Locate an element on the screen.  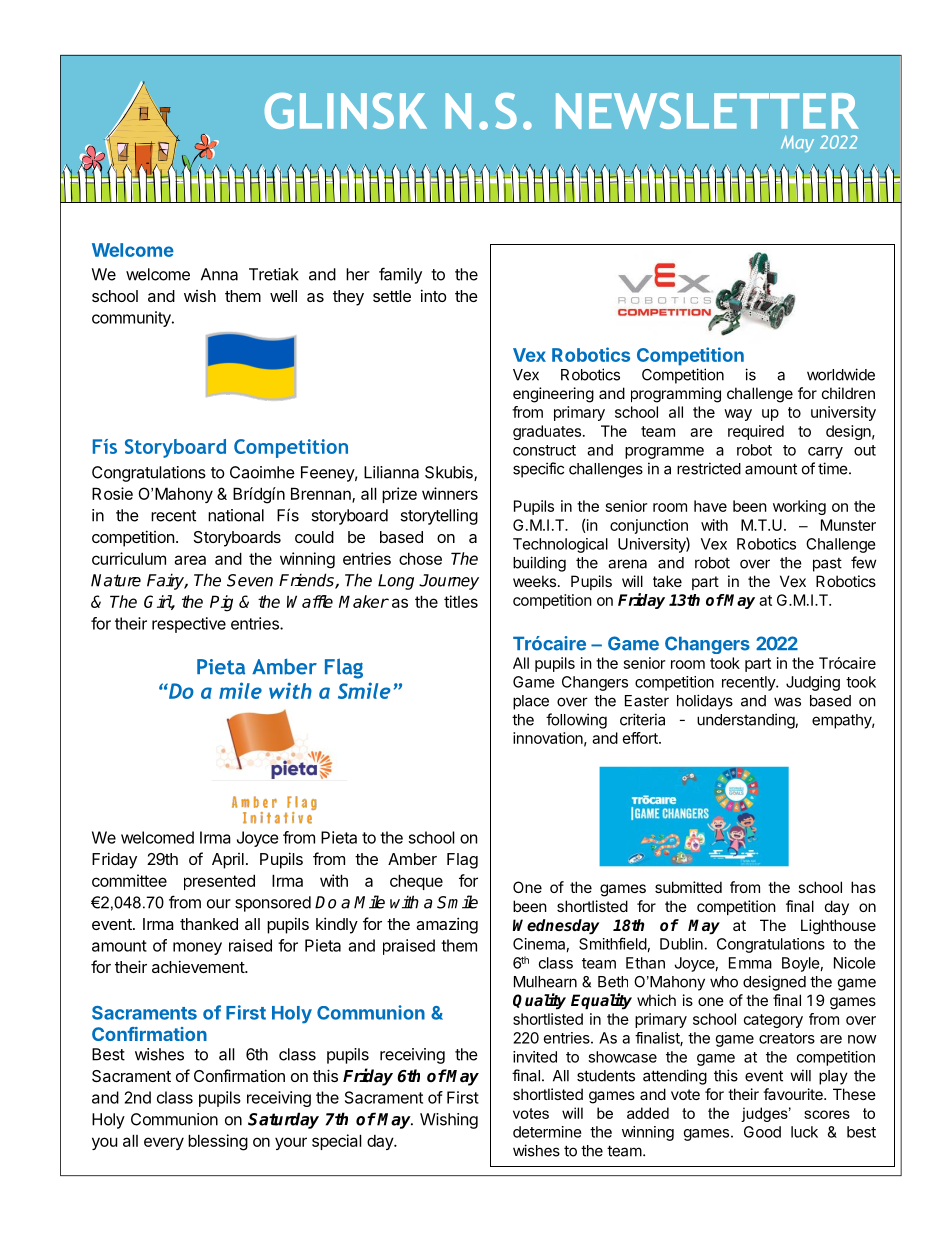
understanding is located at coordinates (746, 721).
